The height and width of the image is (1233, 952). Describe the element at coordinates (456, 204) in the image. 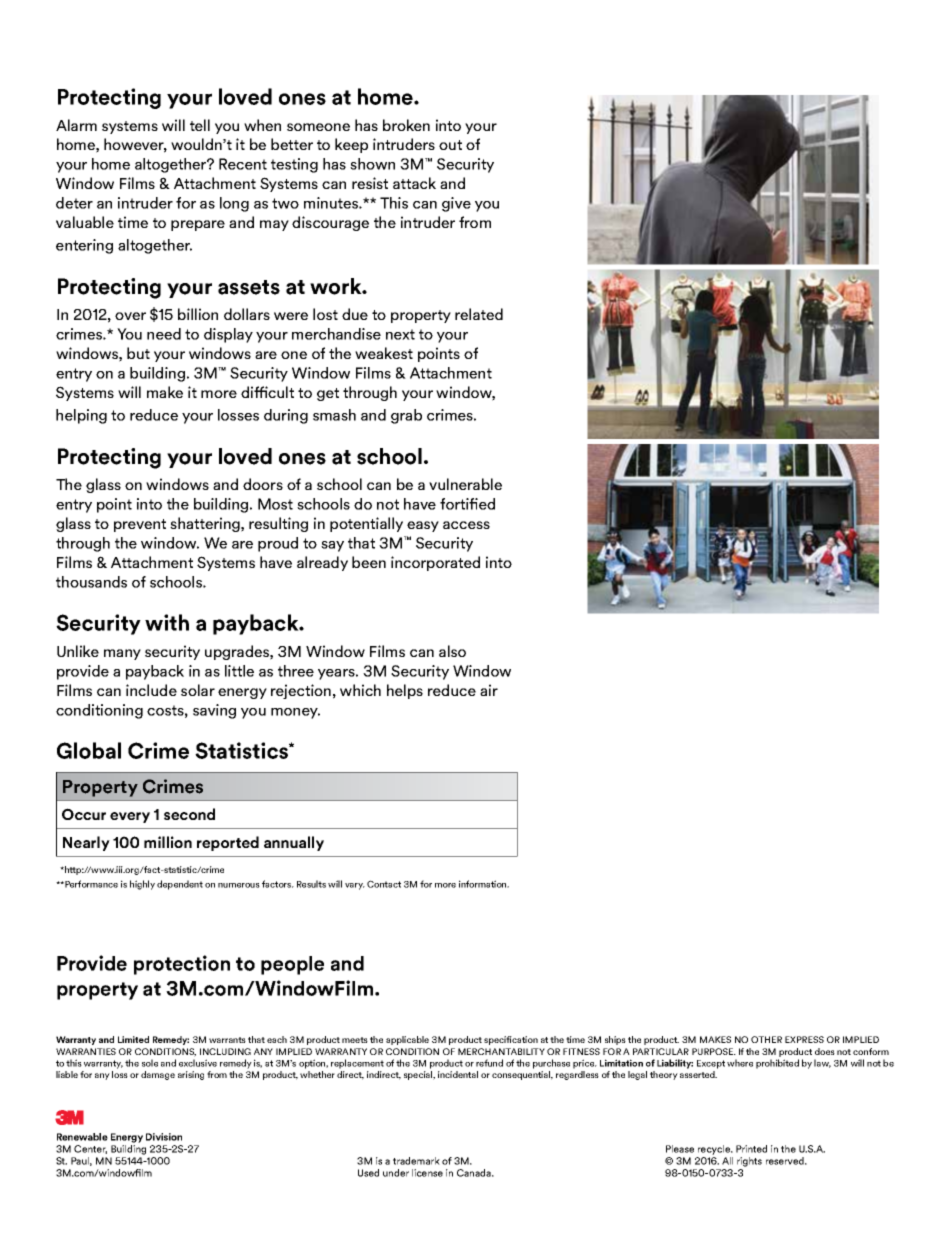

I see `give` at that location.
